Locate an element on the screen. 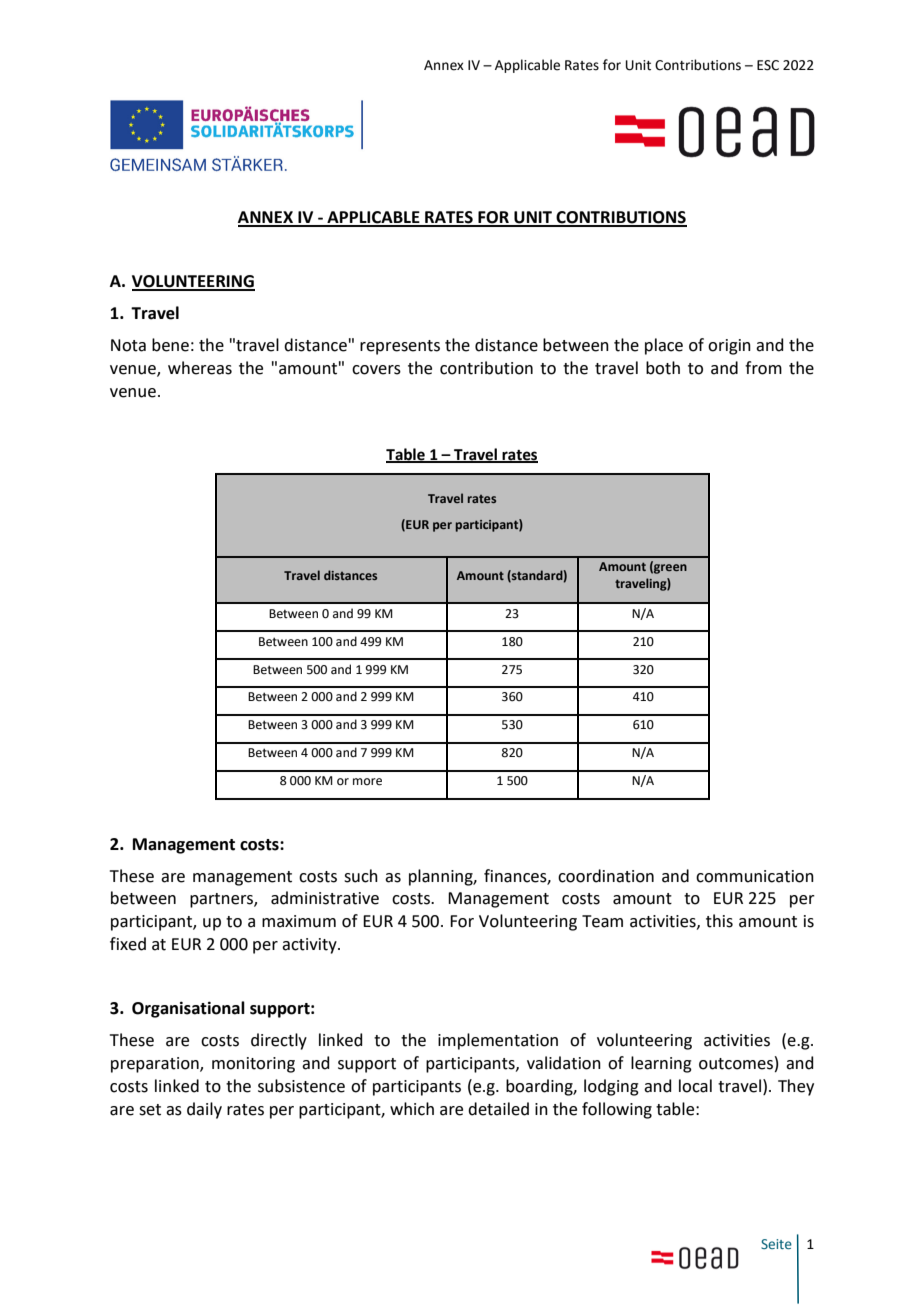 The image size is (924, 1308). more is located at coordinates (367, 782).
